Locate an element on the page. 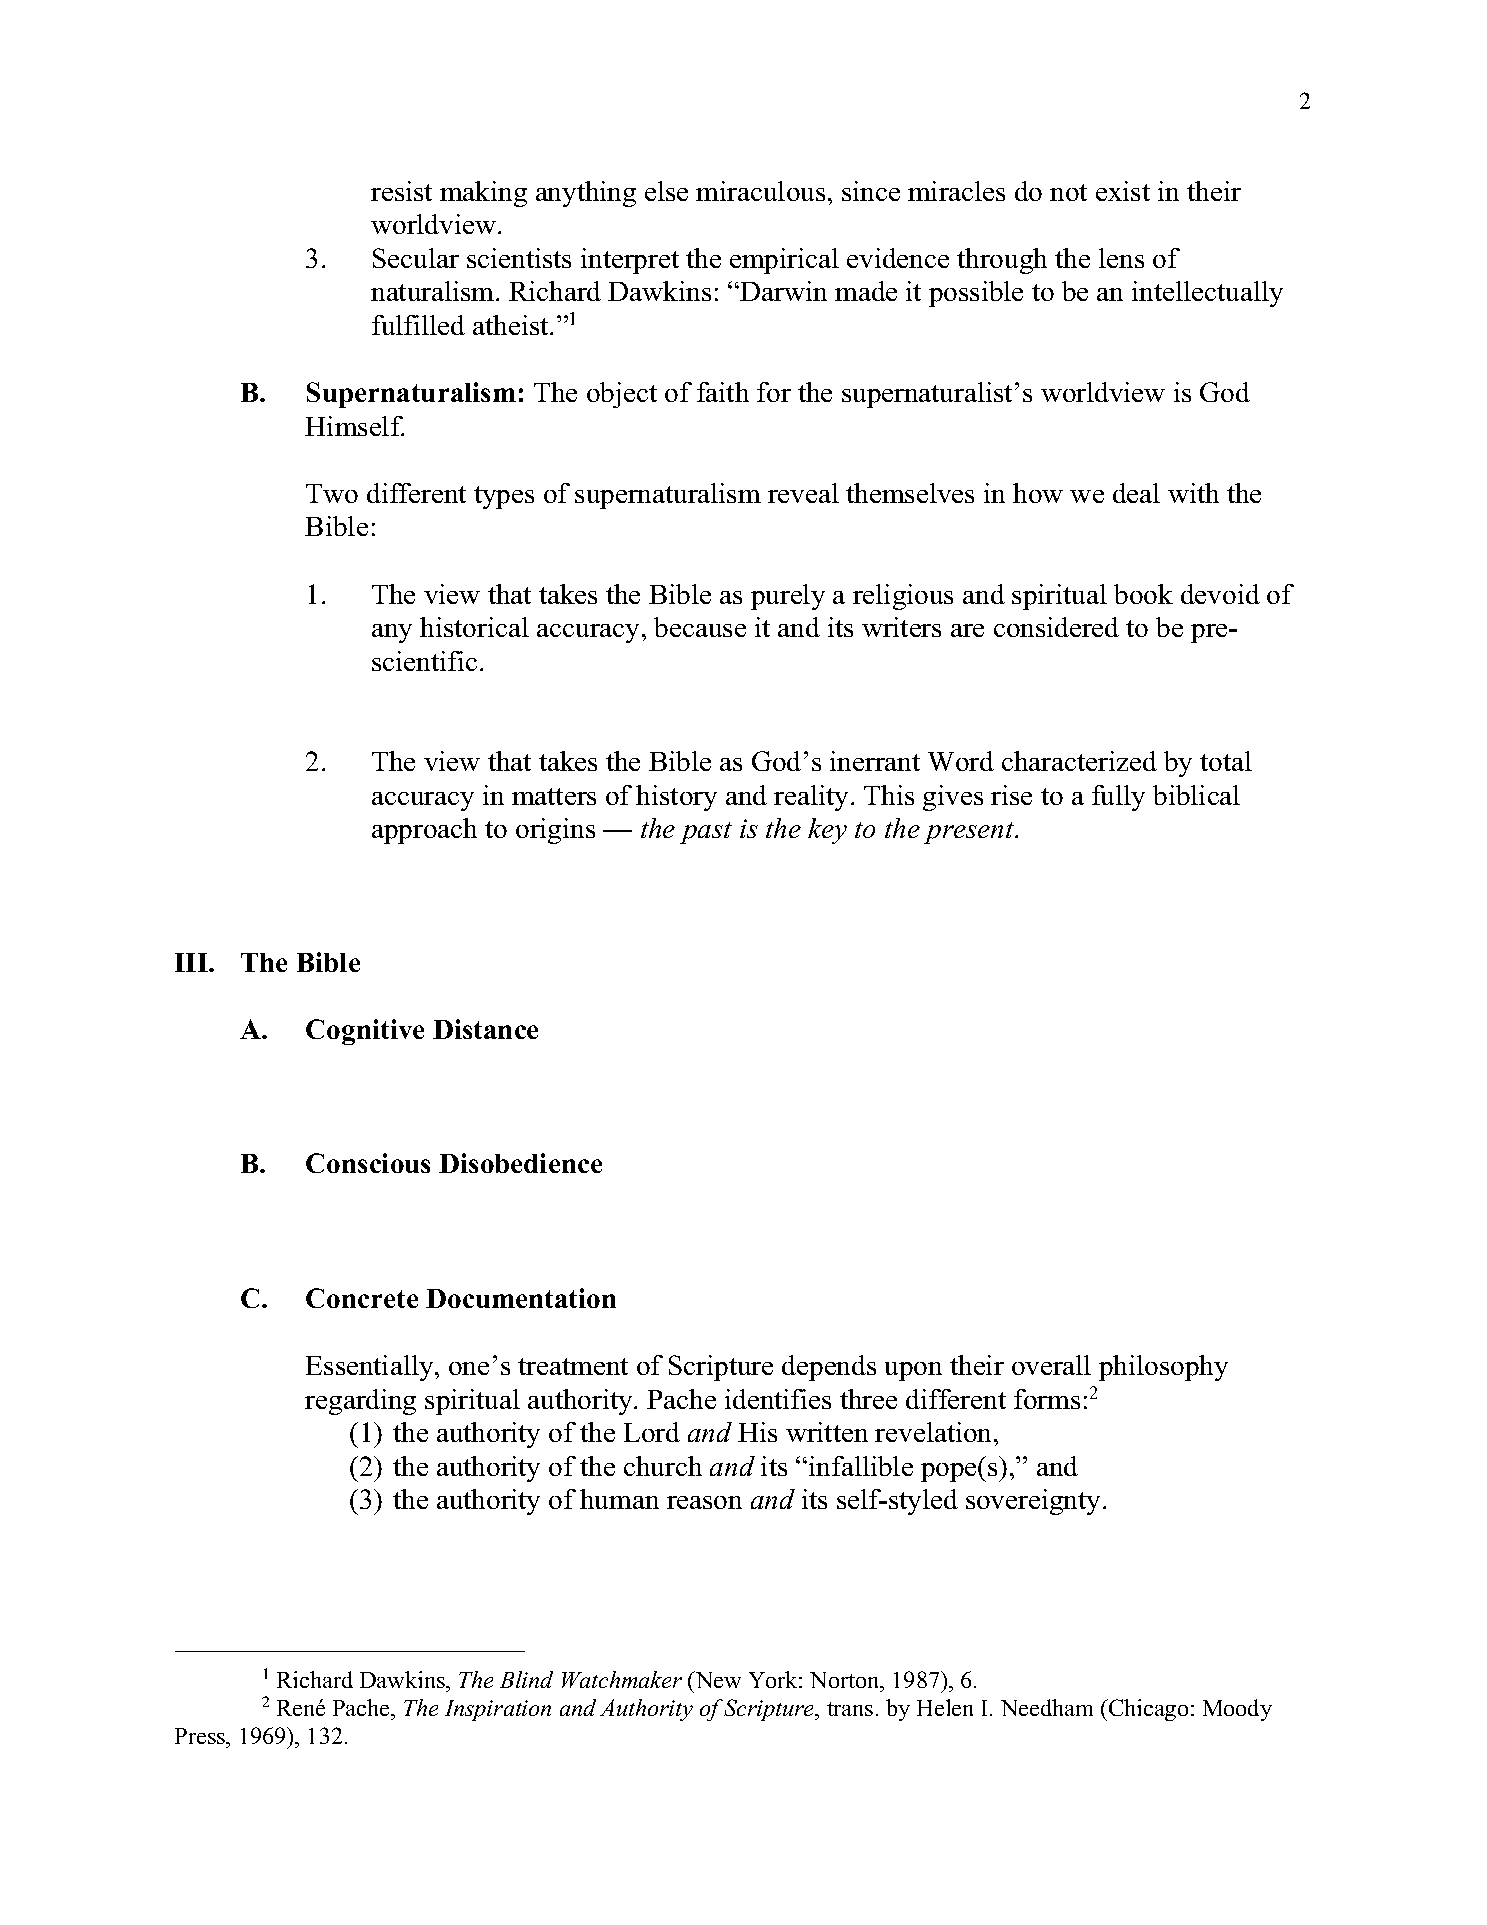 The width and height of the document is (1487, 1925). history is located at coordinates (676, 798).
